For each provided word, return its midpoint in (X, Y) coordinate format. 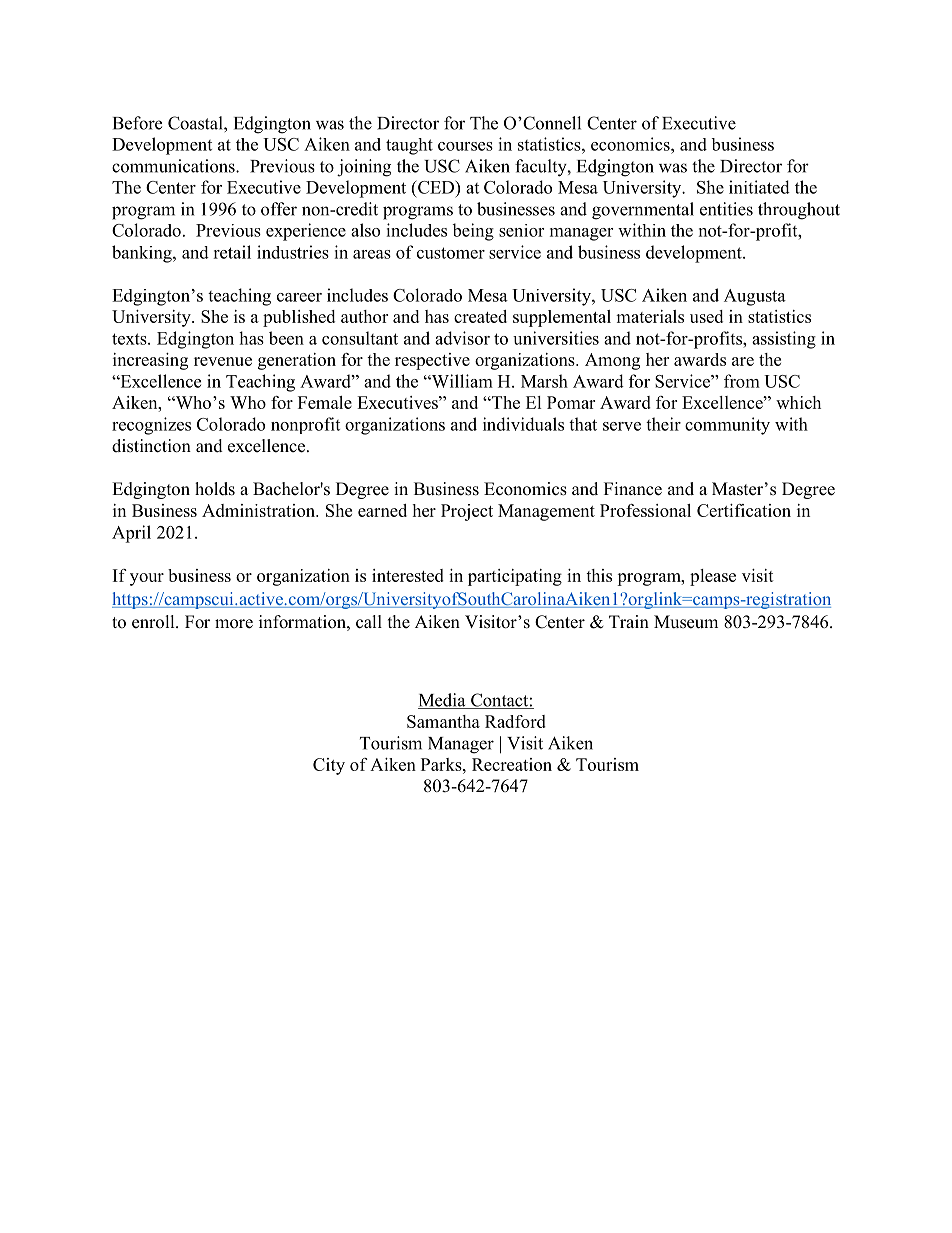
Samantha (443, 721)
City (329, 766)
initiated (759, 187)
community (727, 426)
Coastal (196, 123)
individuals (523, 424)
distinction (151, 446)
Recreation (512, 764)
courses (465, 146)
